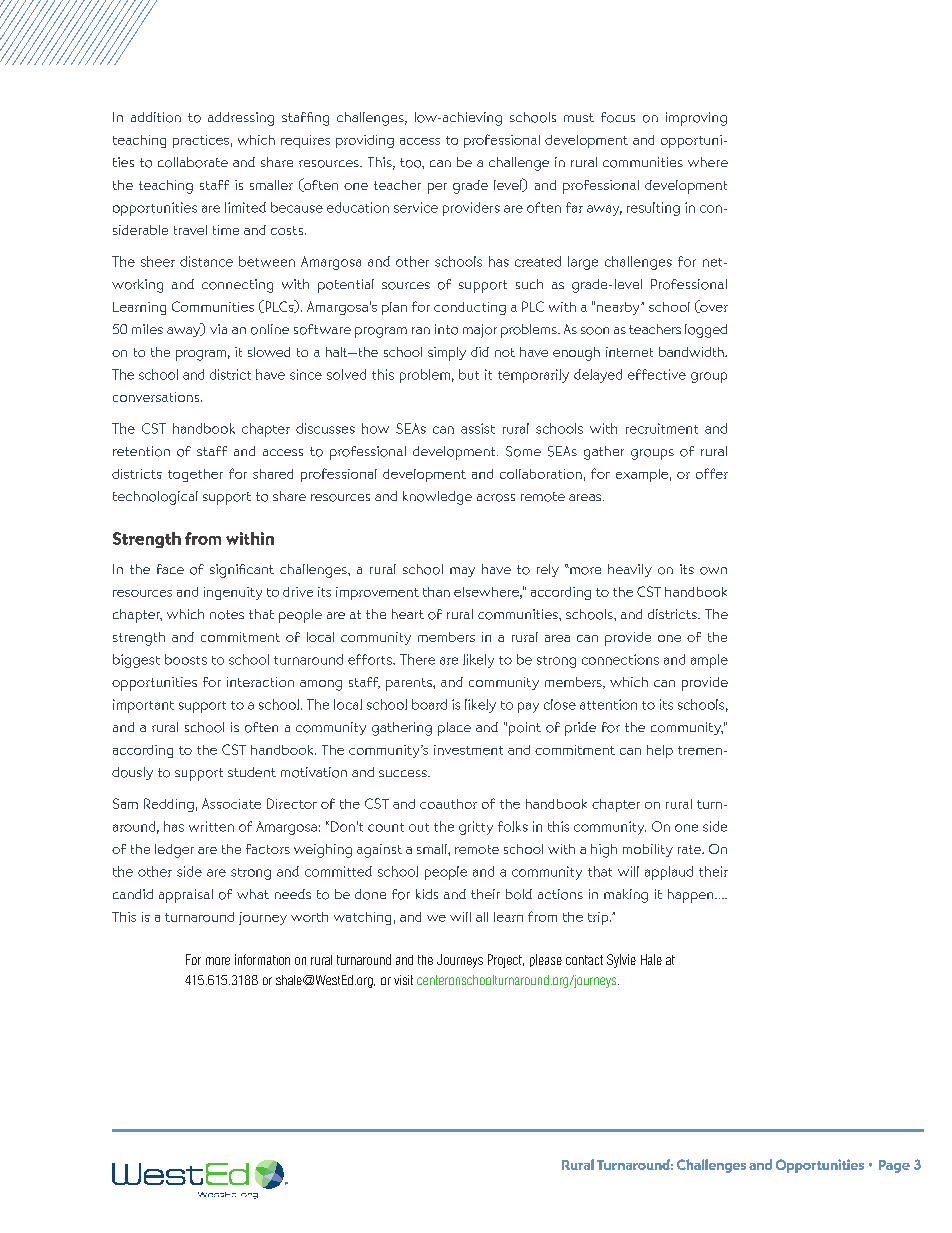  I want to click on There, so click(417, 659).
